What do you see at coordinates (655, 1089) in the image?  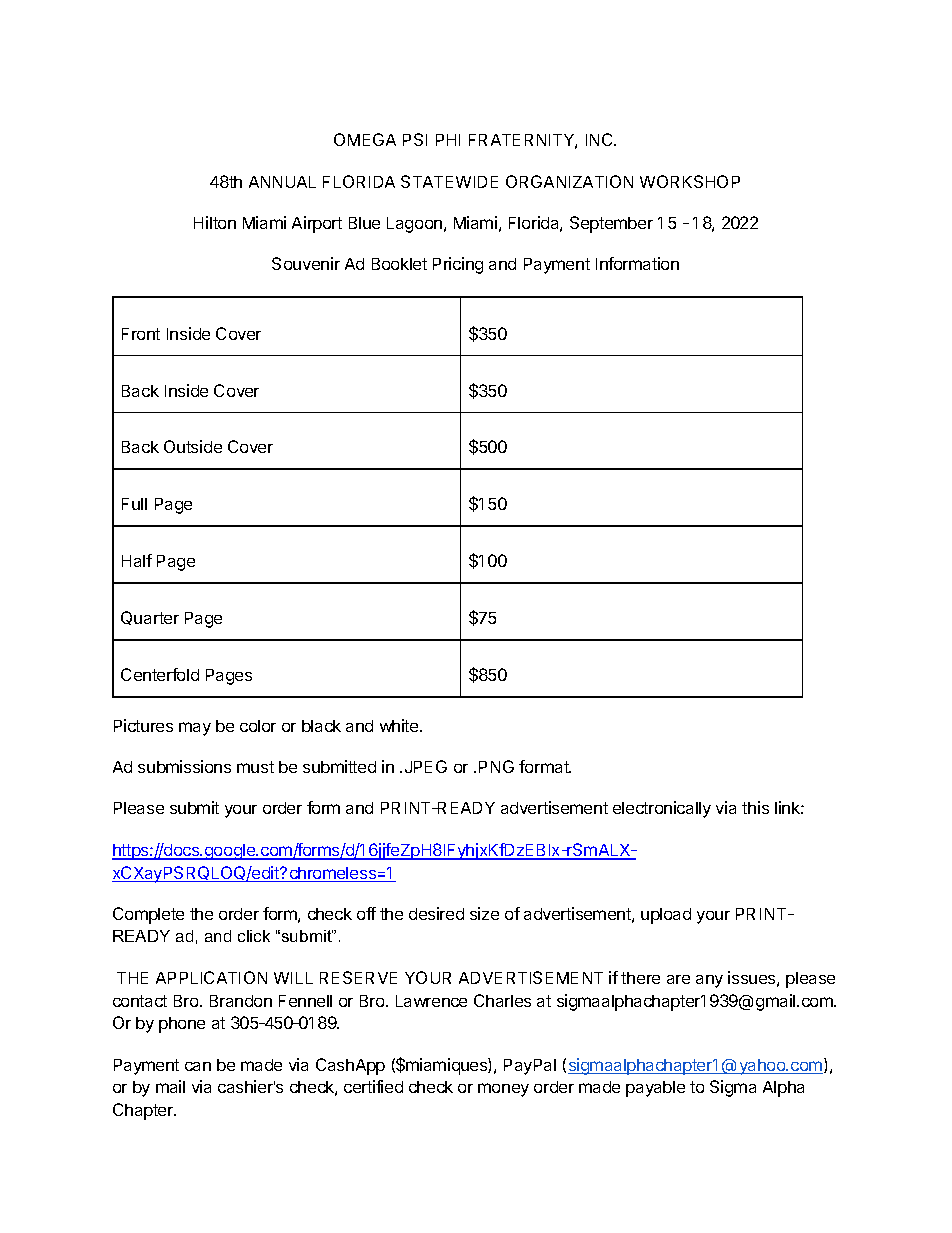 I see `payable` at bounding box center [655, 1089].
